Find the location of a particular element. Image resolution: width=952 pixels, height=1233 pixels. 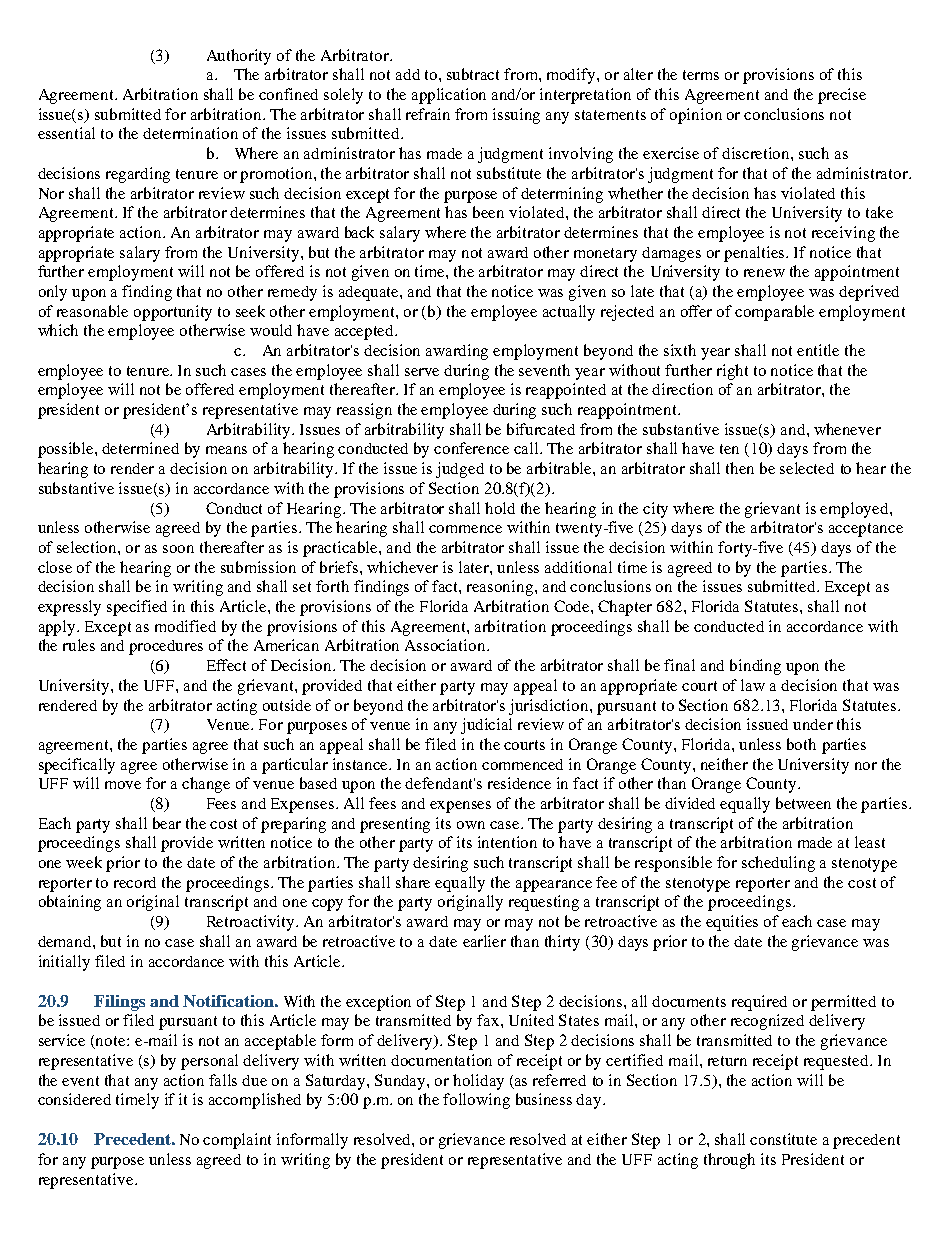

determination is located at coordinates (190, 133).
